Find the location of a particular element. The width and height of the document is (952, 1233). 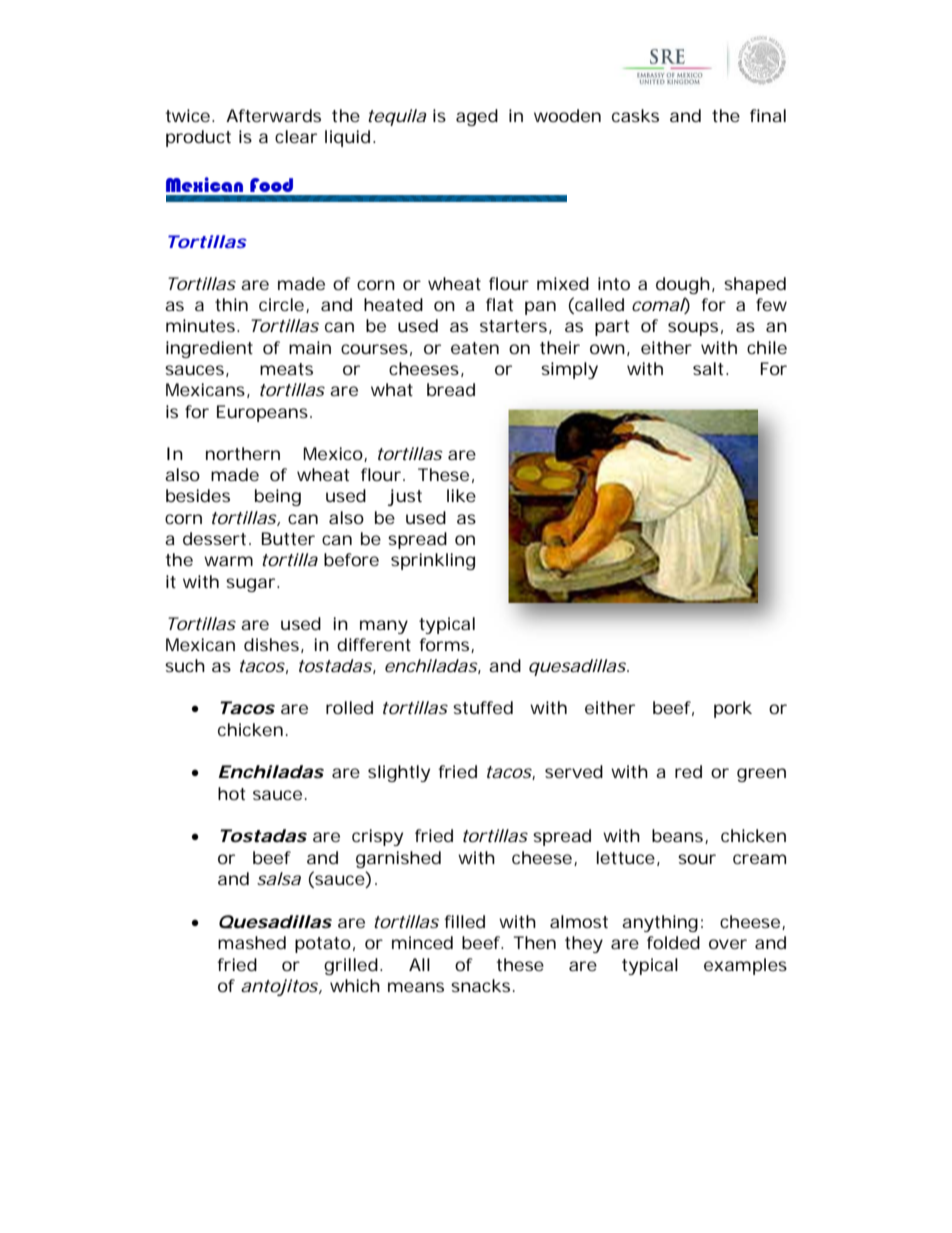

casks is located at coordinates (635, 115).
